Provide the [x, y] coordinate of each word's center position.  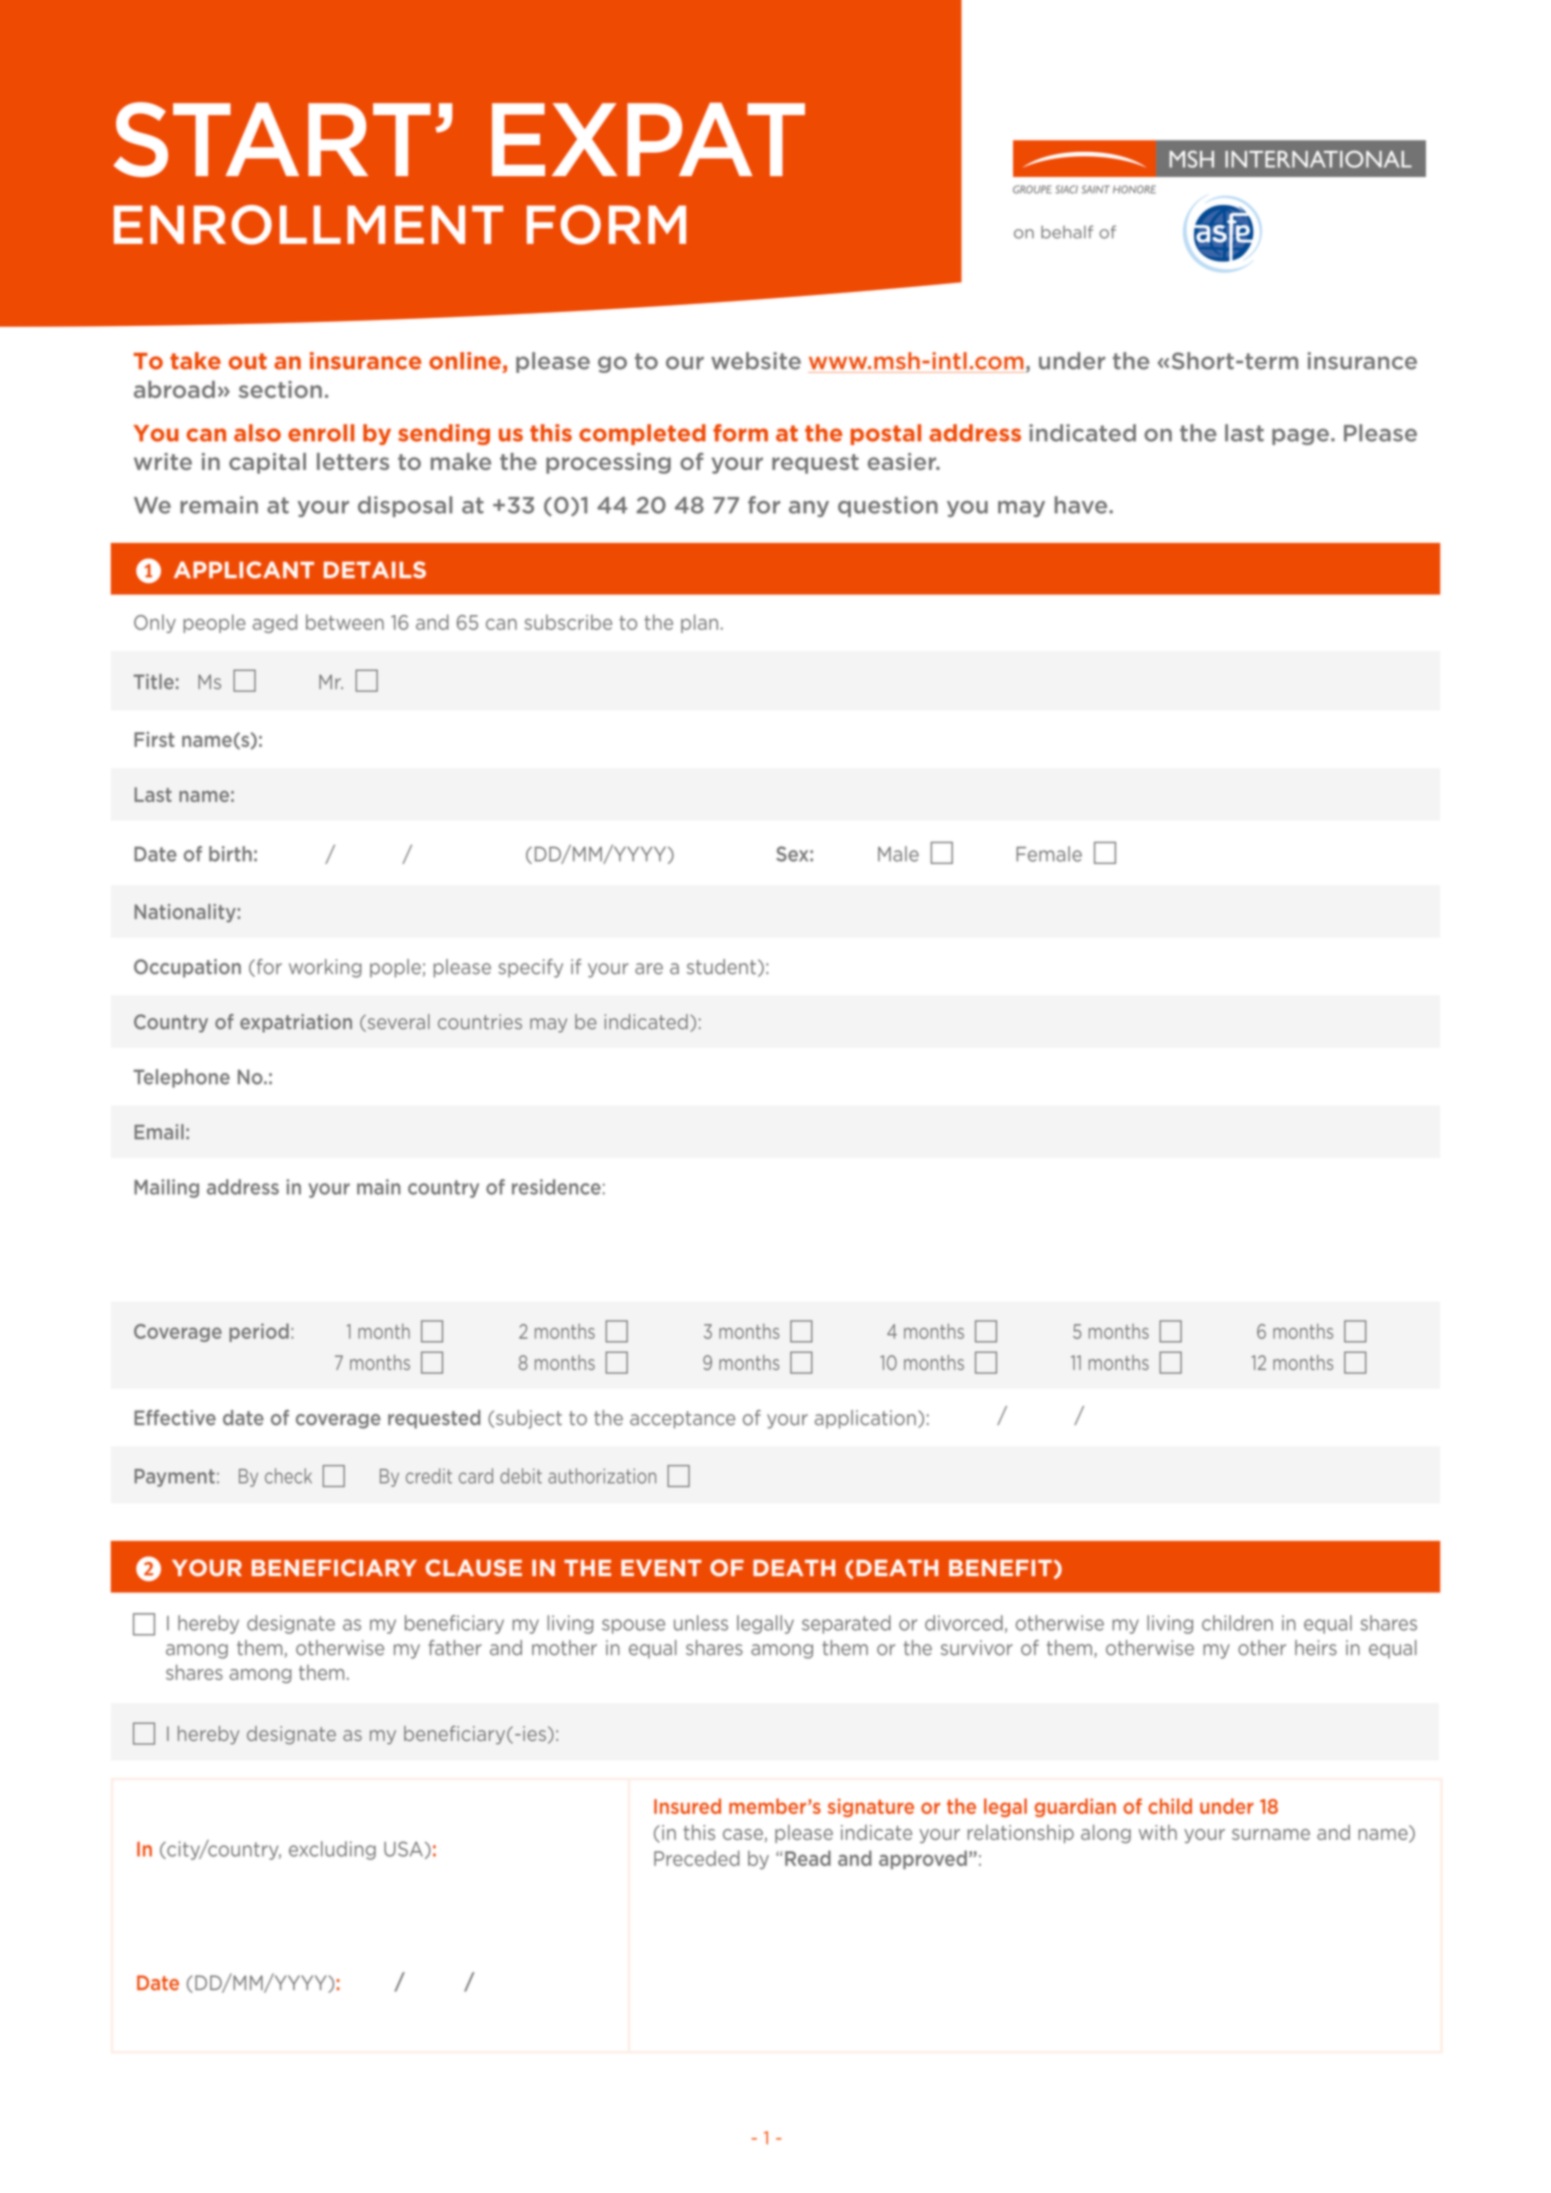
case [743, 1834]
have [1082, 505]
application [865, 1419]
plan [699, 623]
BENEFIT [1000, 1568]
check [288, 1476]
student [721, 967]
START [272, 139]
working [325, 968]
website [756, 361]
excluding [332, 1850]
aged [275, 623]
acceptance [682, 1420]
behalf [1067, 232]
